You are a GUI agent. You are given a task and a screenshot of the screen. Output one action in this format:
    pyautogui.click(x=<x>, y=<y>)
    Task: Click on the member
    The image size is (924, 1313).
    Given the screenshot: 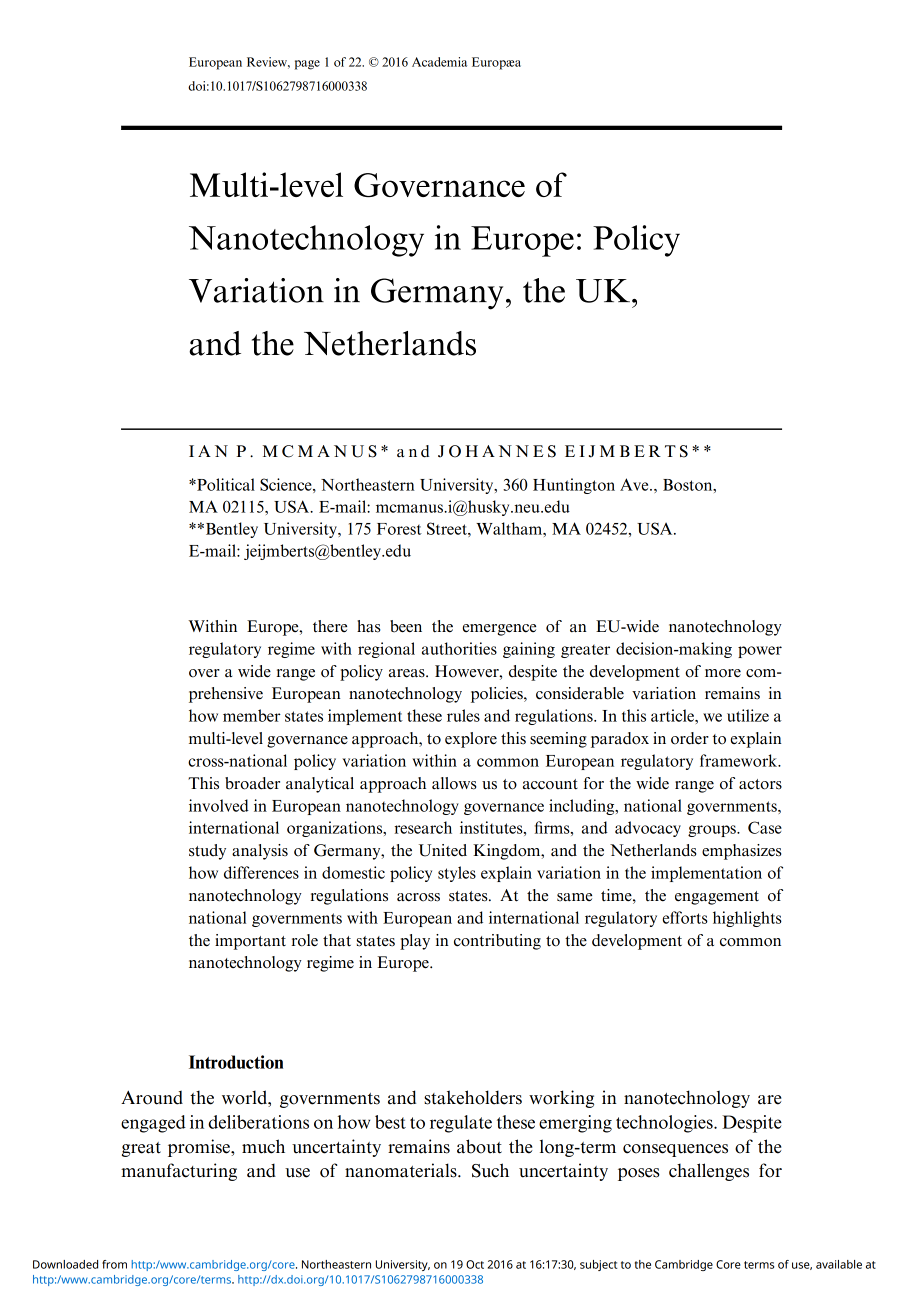 What is the action you would take?
    pyautogui.click(x=252, y=715)
